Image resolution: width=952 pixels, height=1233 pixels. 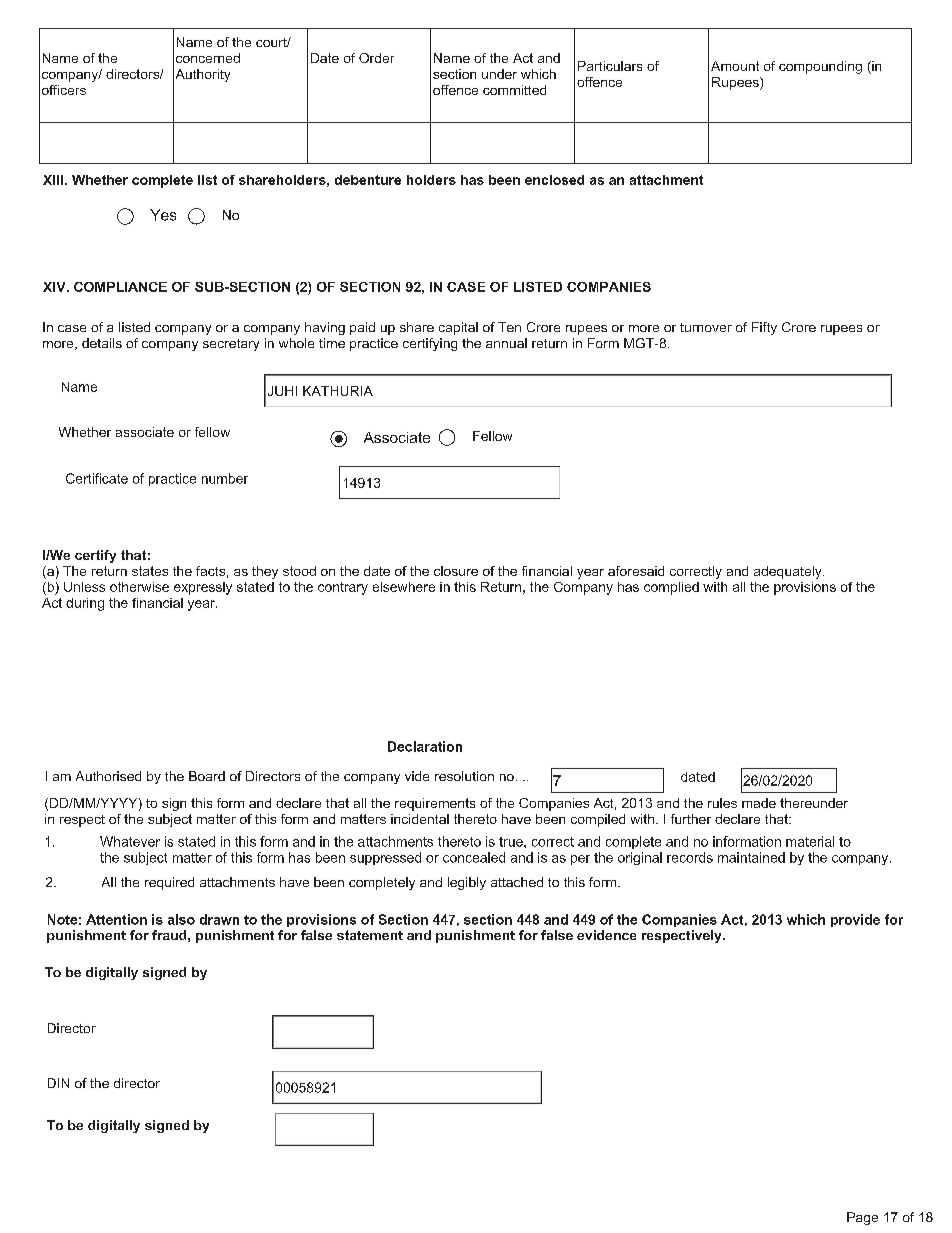 What do you see at coordinates (735, 66) in the screenshot?
I see `Amount` at bounding box center [735, 66].
